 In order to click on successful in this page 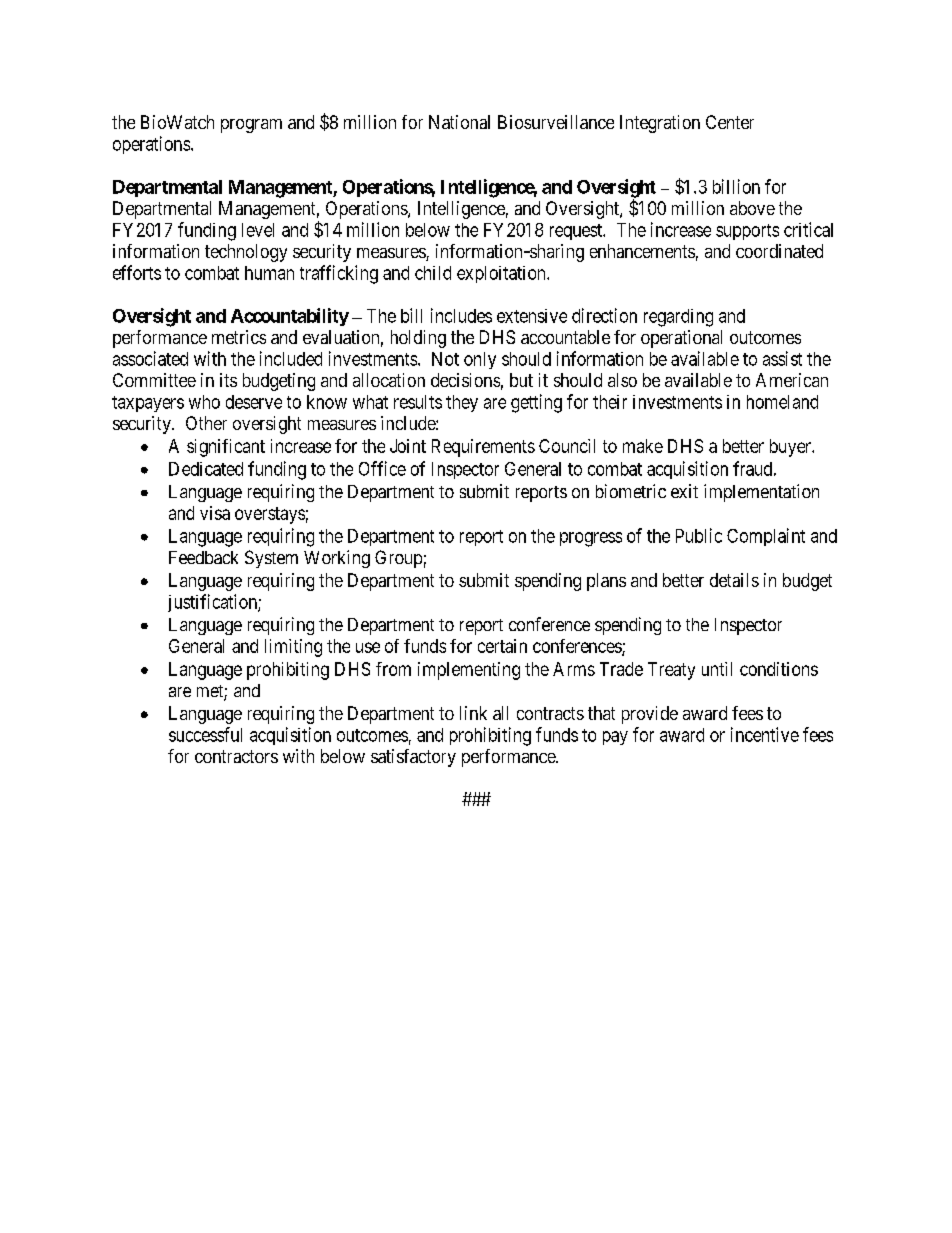, I will do `click(205, 734)`.
